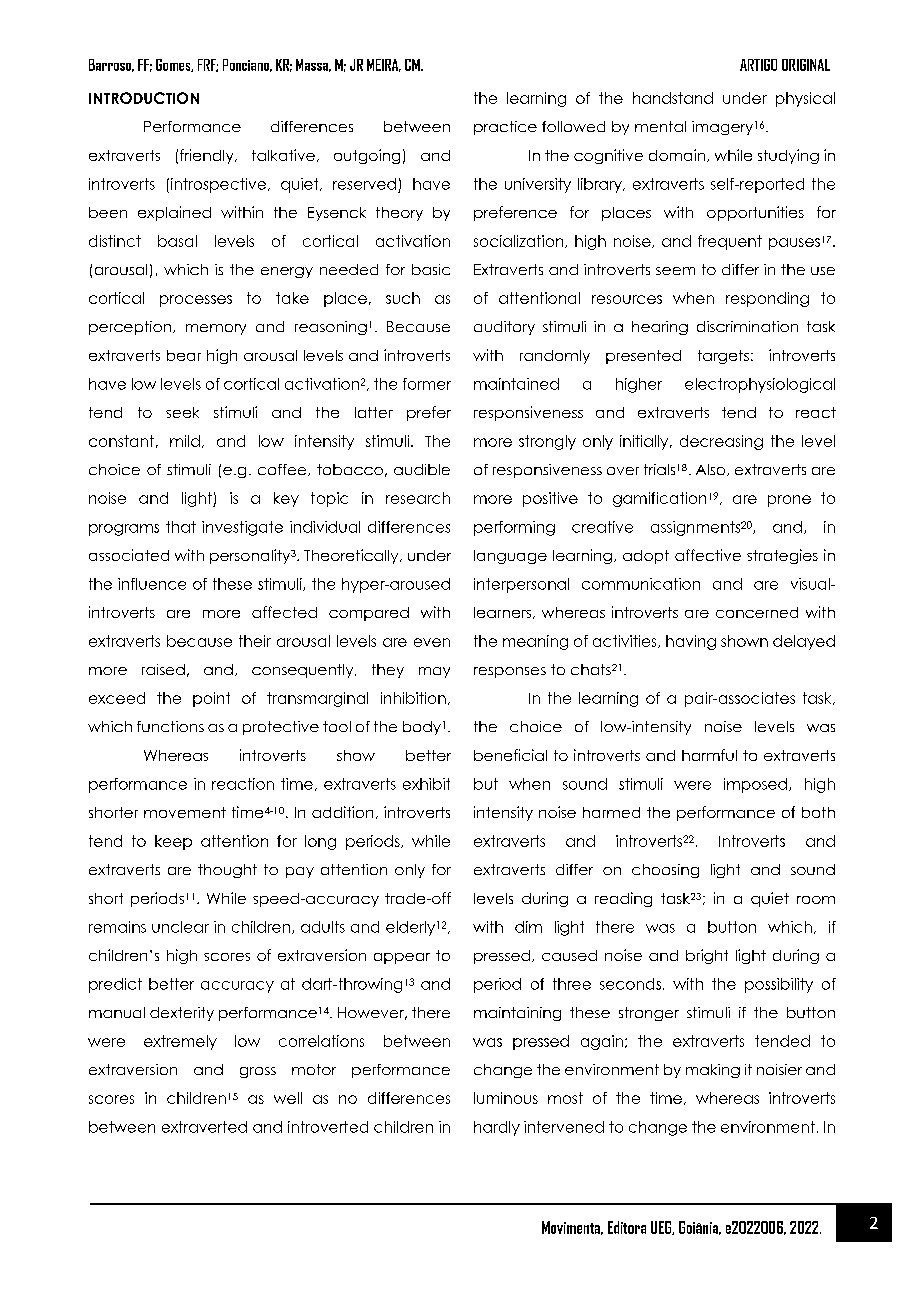 The image size is (924, 1308). I want to click on INTRODUCTION, so click(144, 98).
